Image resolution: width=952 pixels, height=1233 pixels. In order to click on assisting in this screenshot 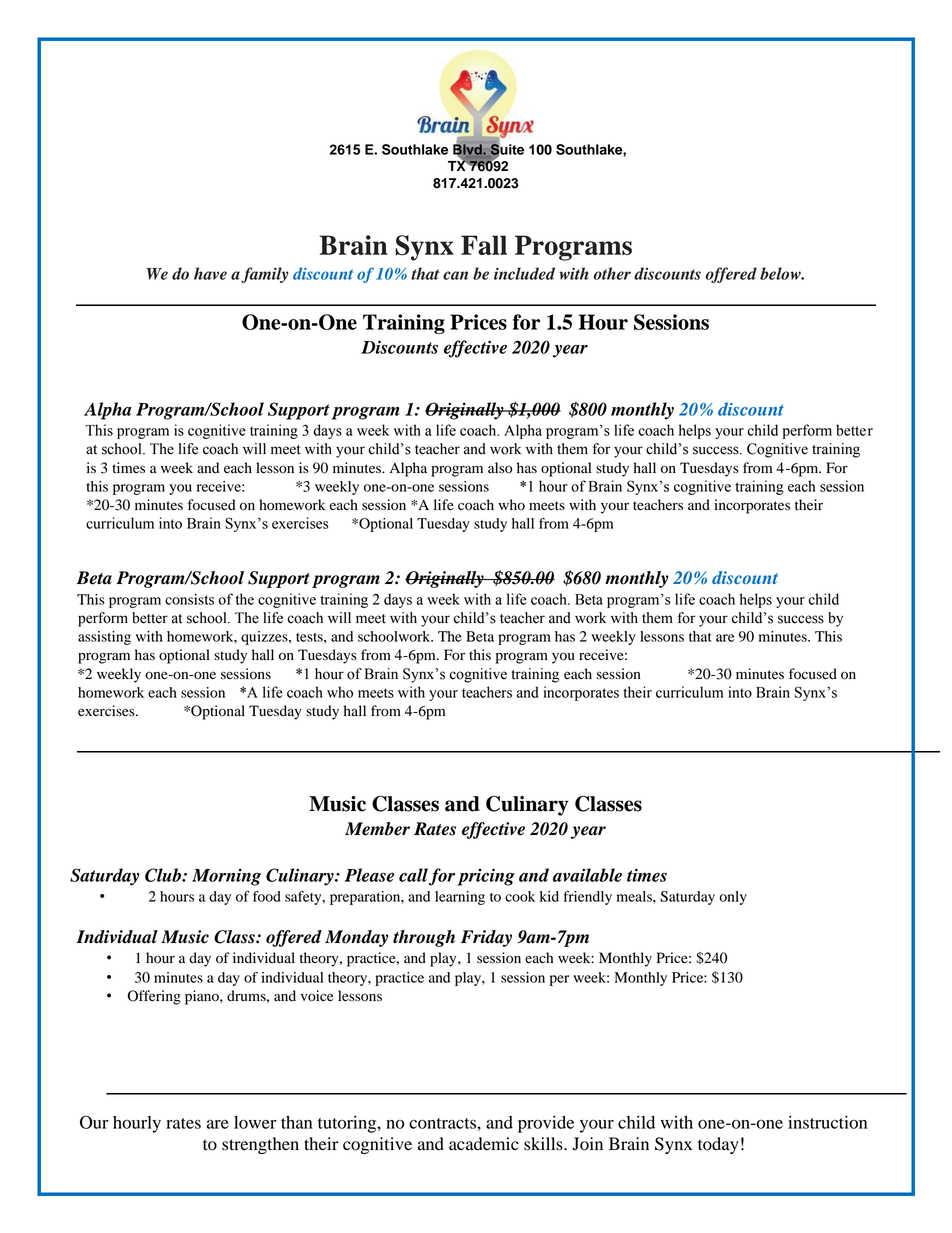, I will do `click(104, 638)`.
